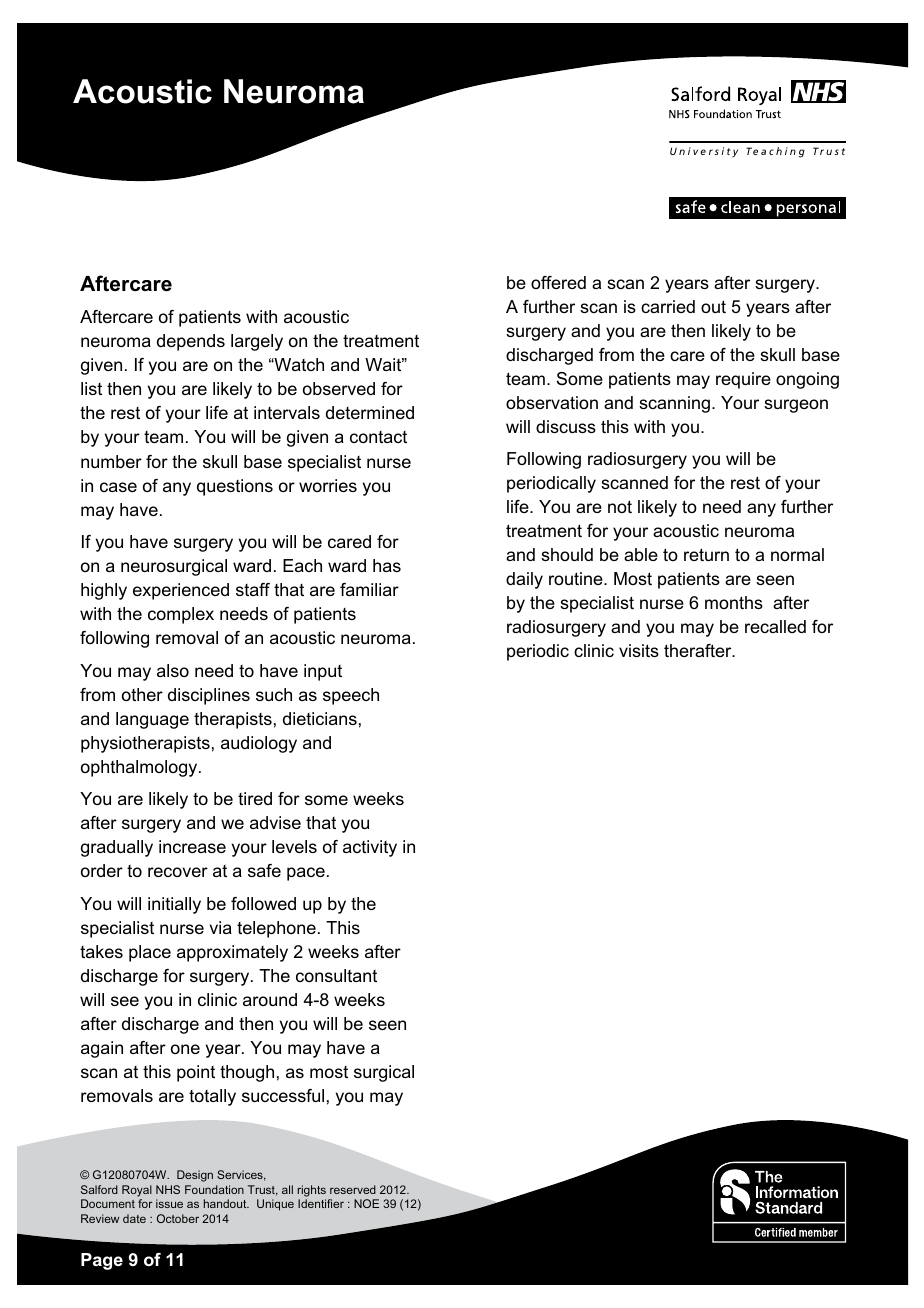  Describe the element at coordinates (366, 1203) in the image. I see `NOE` at that location.
